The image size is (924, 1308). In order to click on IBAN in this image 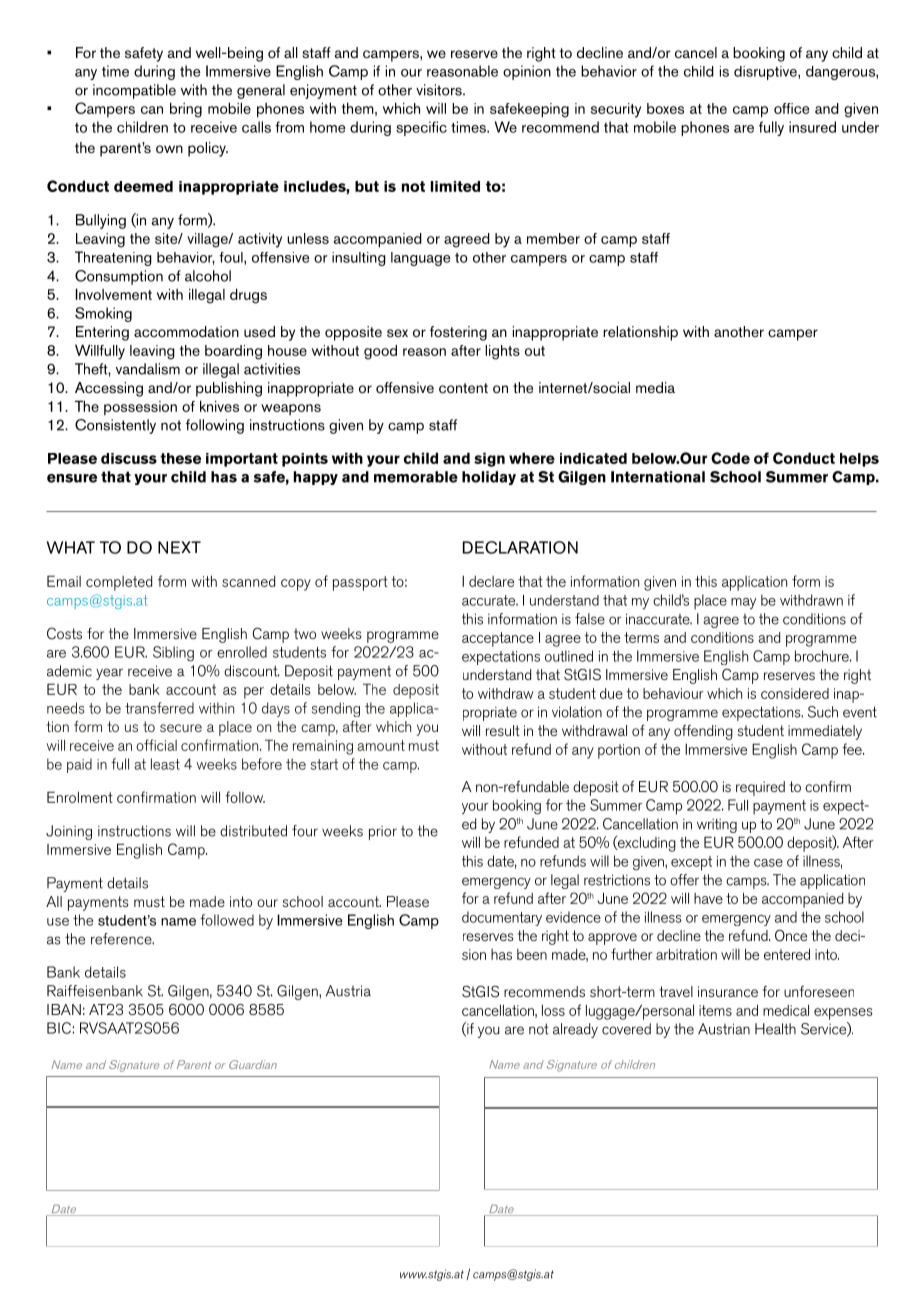, I will do `click(64, 1009)`.
